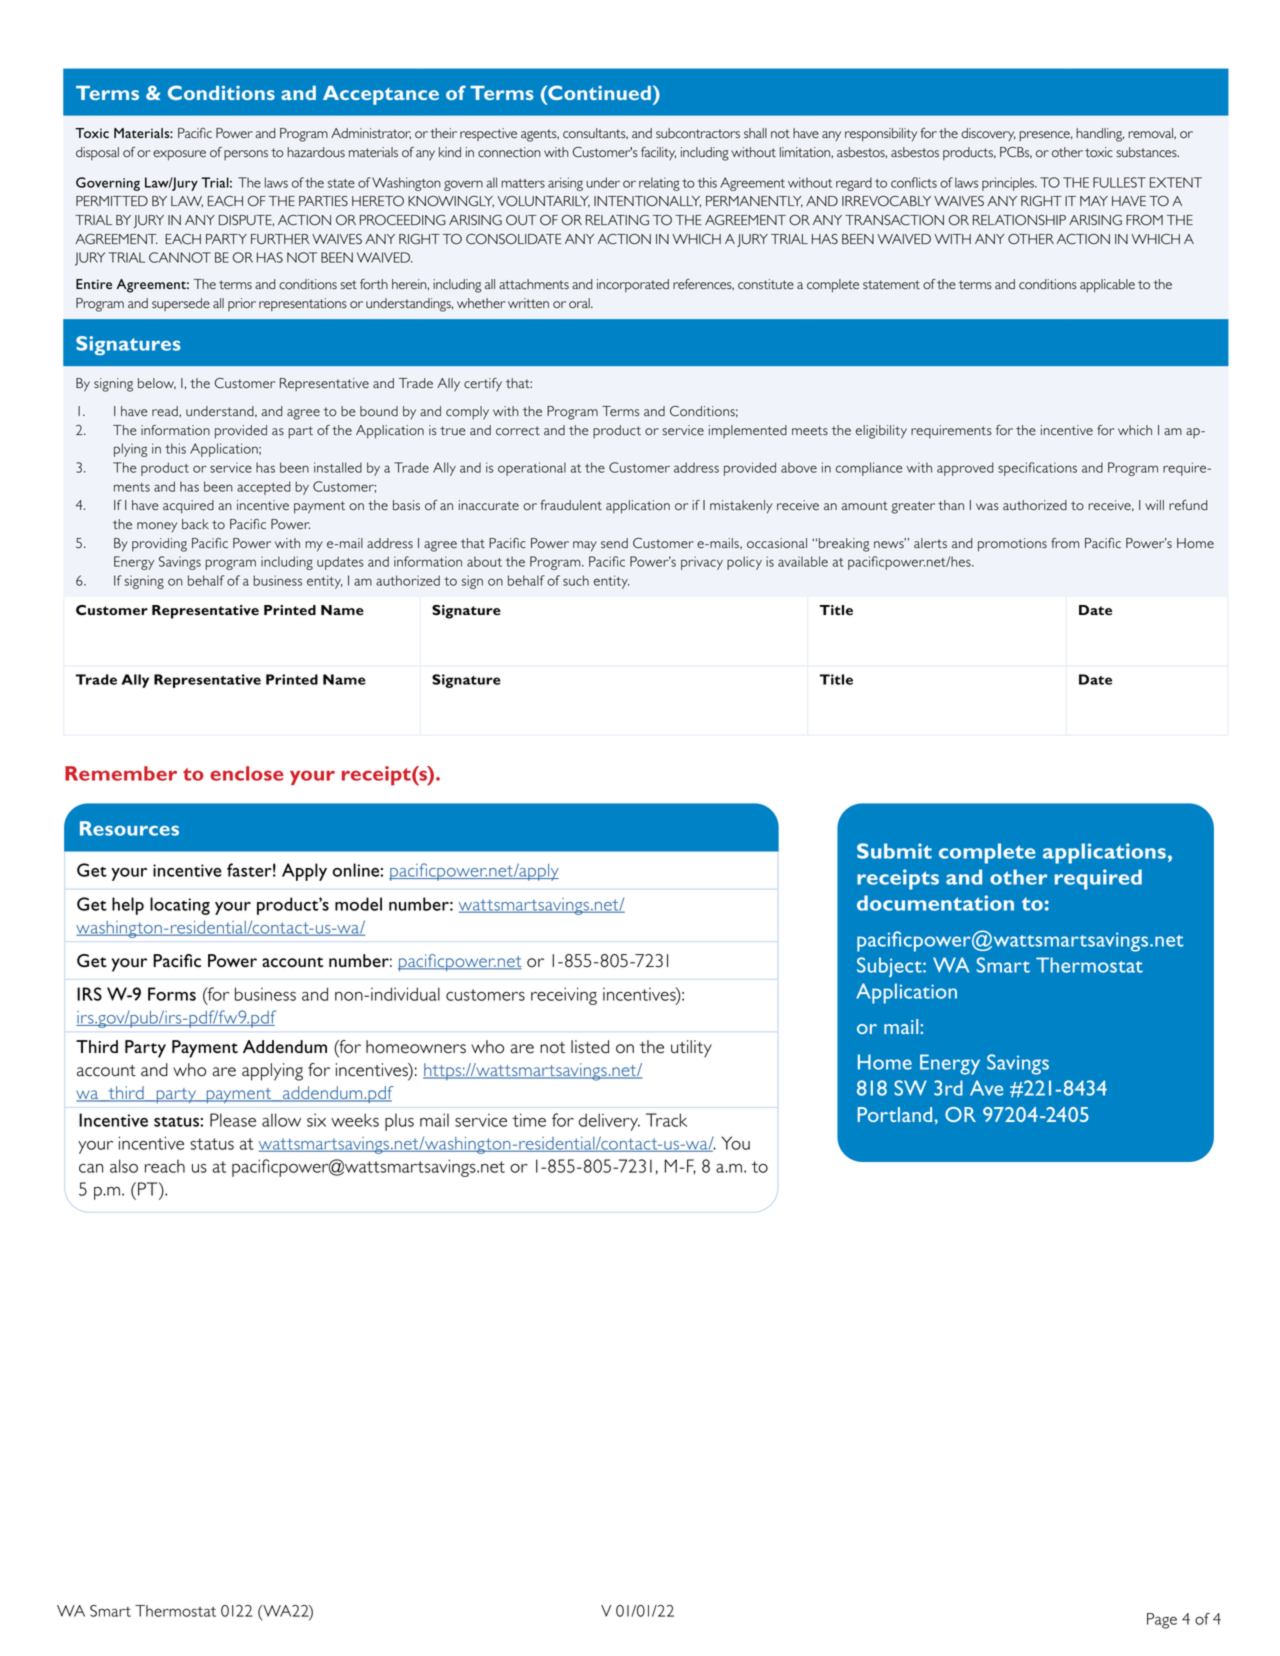  I want to click on persons, so click(246, 155).
